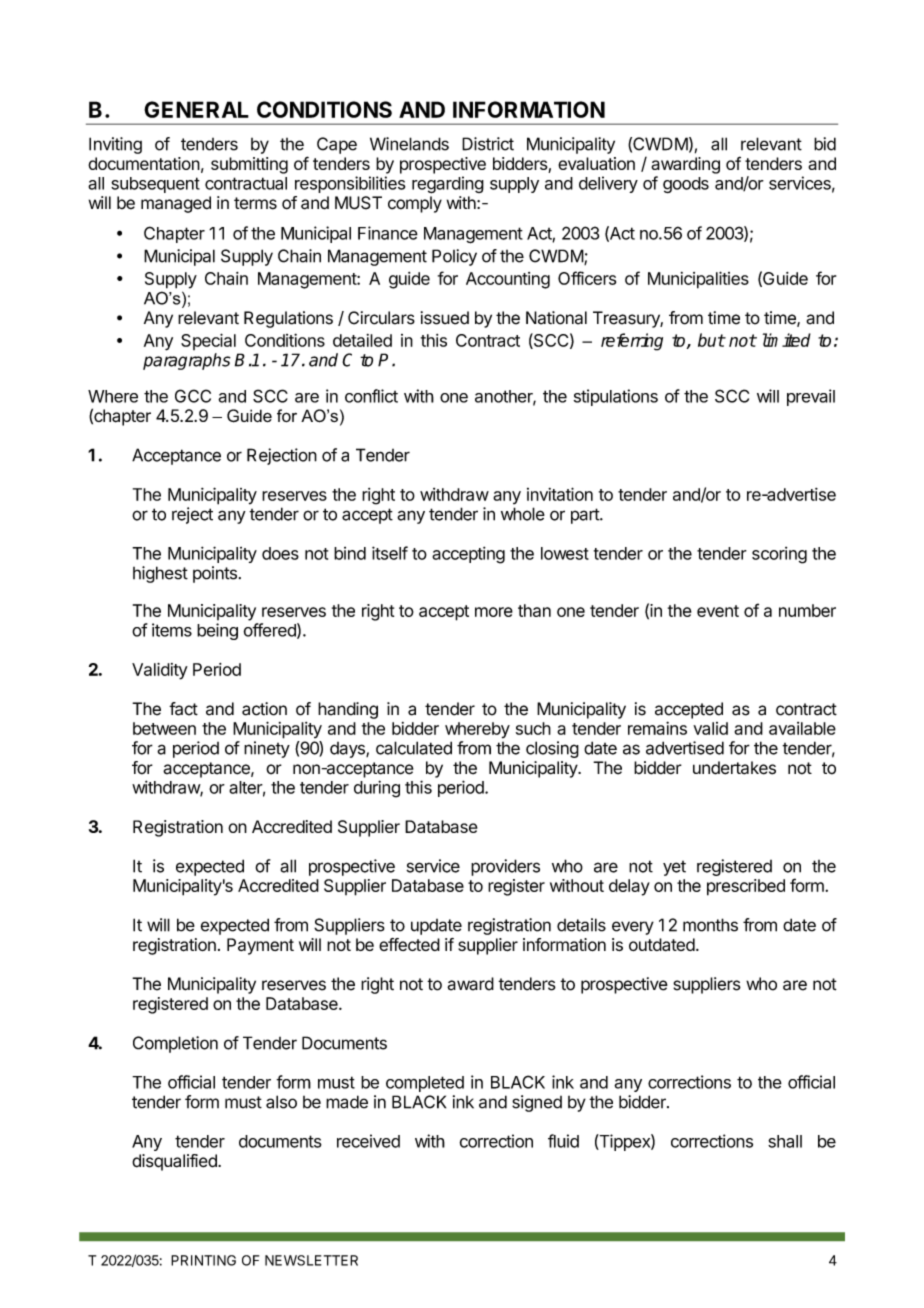  What do you see at coordinates (686, 185) in the document?
I see `goods` at bounding box center [686, 185].
